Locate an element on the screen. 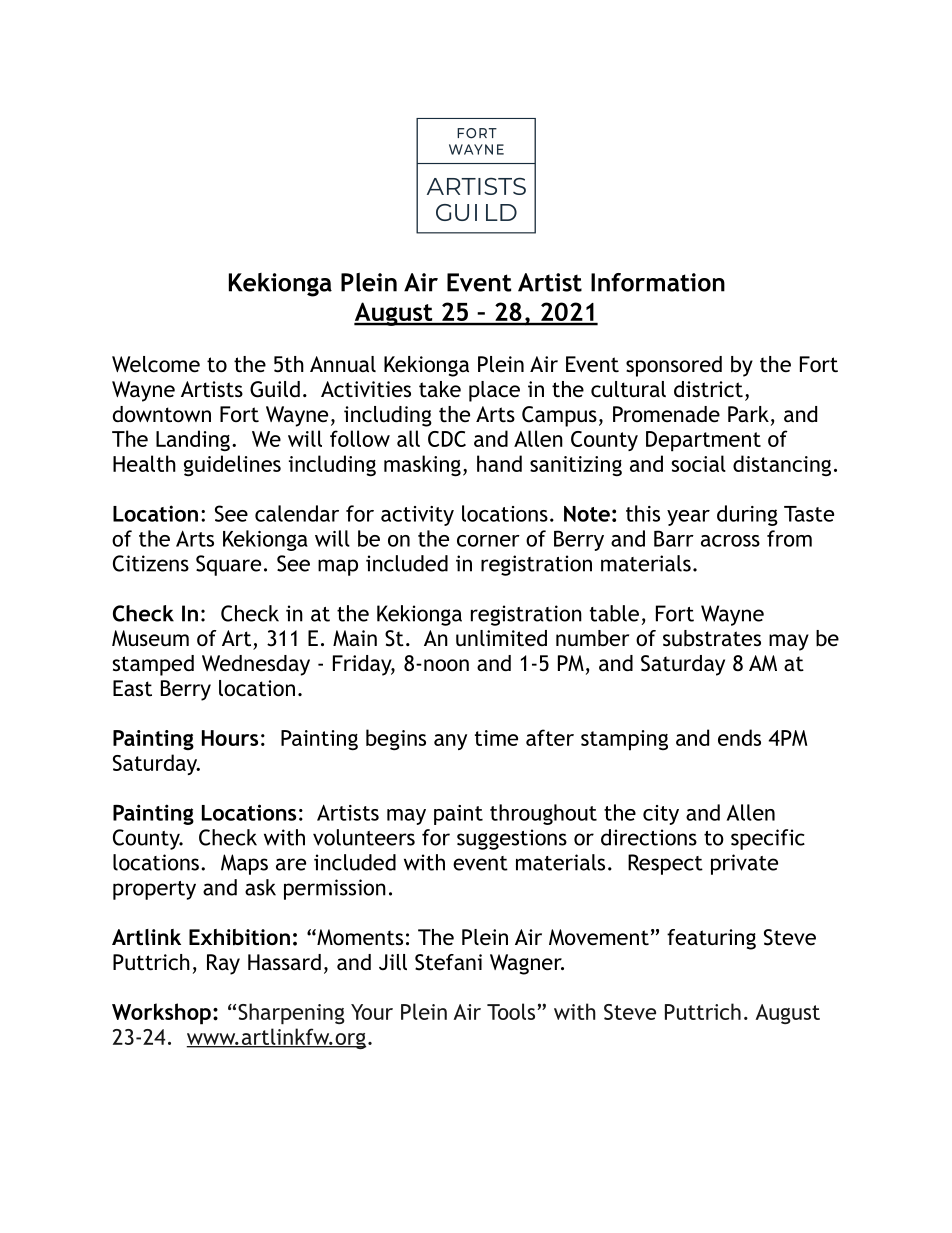 The width and height of the screenshot is (952, 1233). Tools is located at coordinates (512, 1011).
